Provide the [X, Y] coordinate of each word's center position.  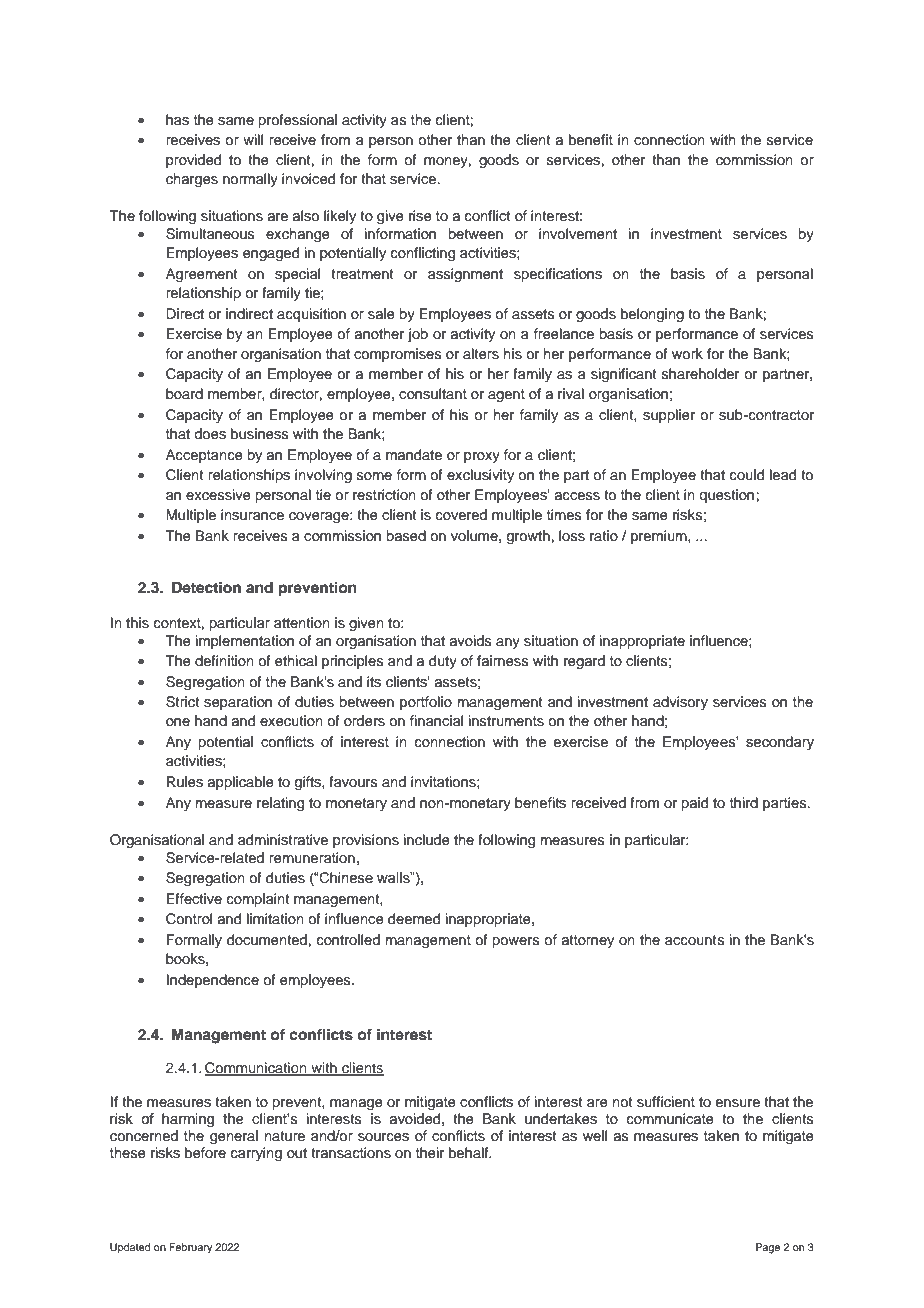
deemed [414, 919]
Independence [213, 981]
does [210, 434]
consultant [433, 394]
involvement [578, 234]
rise [420, 216]
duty [443, 662]
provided [193, 161]
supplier [669, 416]
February [190, 1248]
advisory [680, 703]
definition [224, 661]
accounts [695, 940]
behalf [470, 1153]
